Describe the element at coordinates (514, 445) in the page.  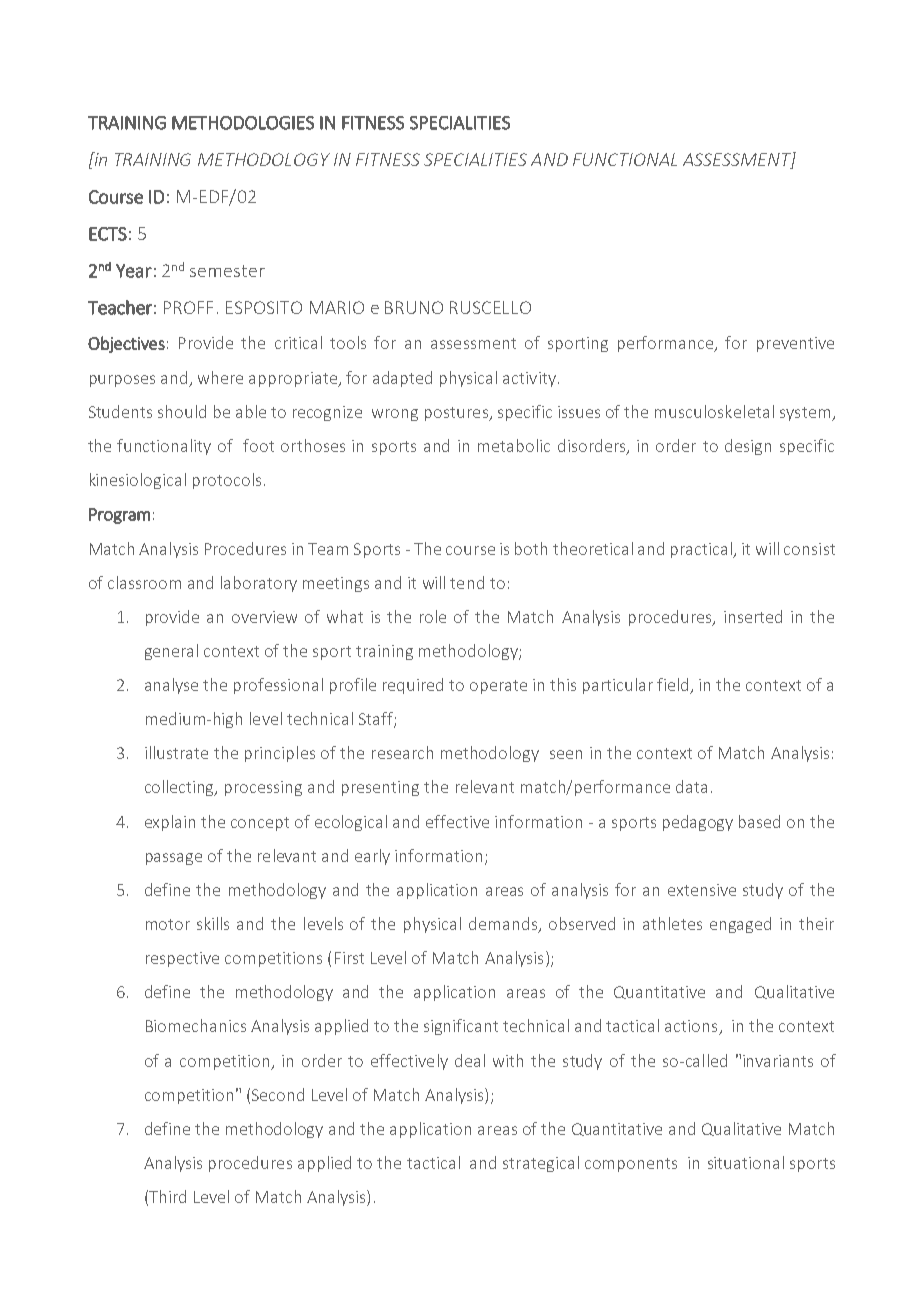
I see `metabolic` at that location.
